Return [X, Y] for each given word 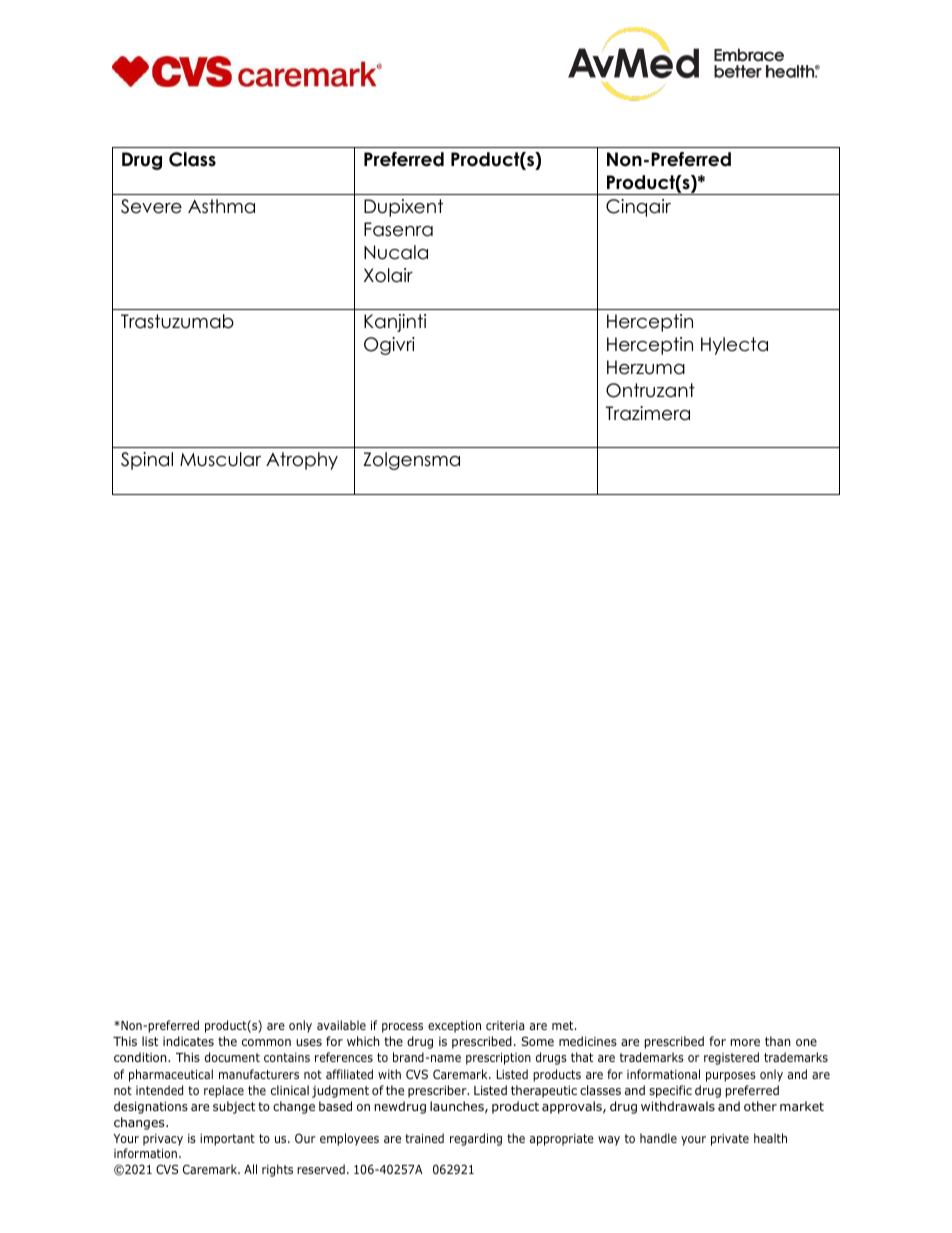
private [730, 1140]
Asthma [221, 206]
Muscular [220, 459]
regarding [476, 1139]
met [564, 1025]
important [227, 1140]
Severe [151, 206]
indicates [188, 1041]
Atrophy [302, 461]
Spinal [147, 461]
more [745, 1042]
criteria [505, 1025]
